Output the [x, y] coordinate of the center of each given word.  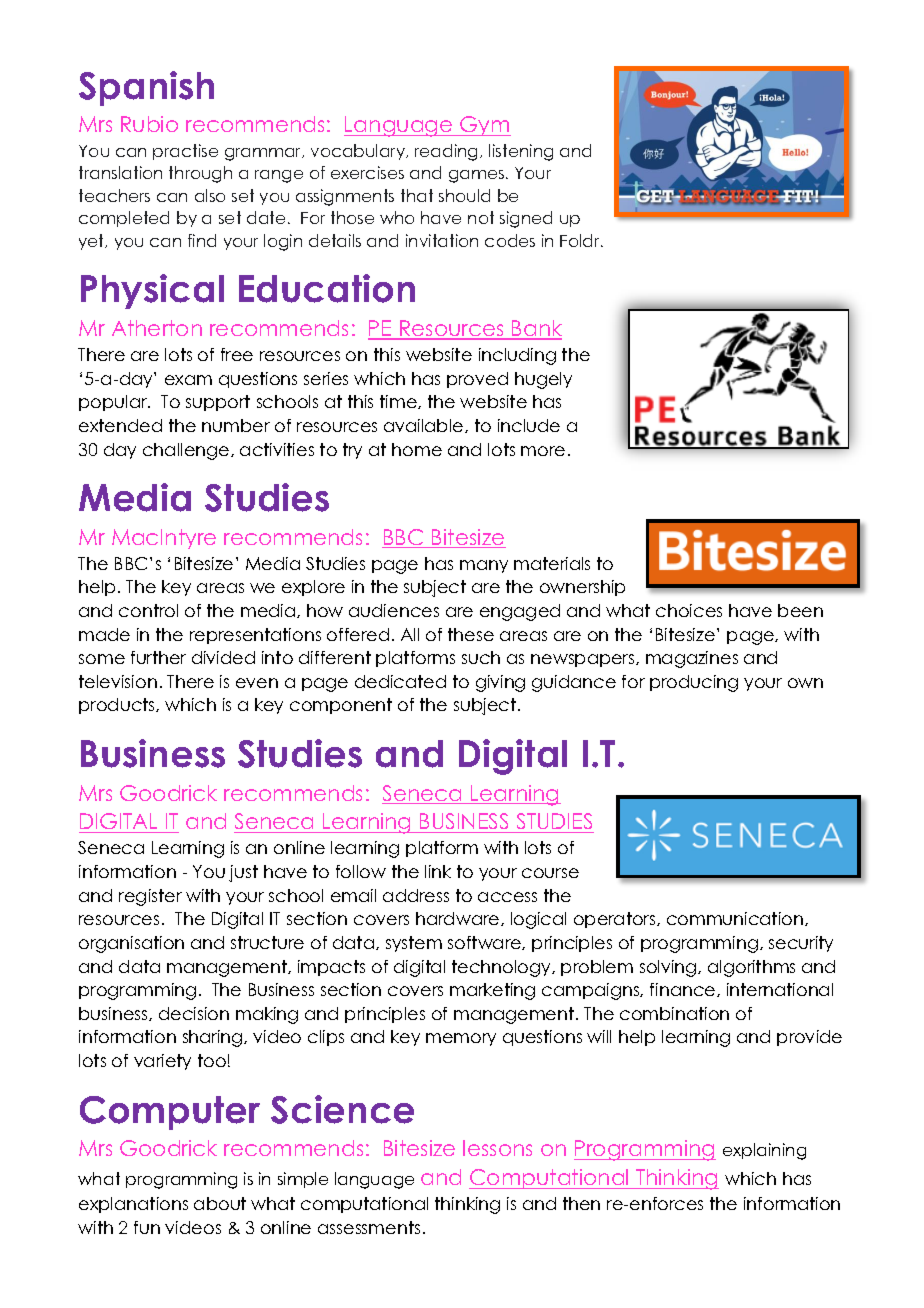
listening [521, 152]
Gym [484, 126]
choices [689, 610]
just [243, 873]
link [438, 871]
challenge [187, 451]
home [417, 449]
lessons [497, 1148]
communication [735, 918]
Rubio [149, 124]
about [220, 1203]
